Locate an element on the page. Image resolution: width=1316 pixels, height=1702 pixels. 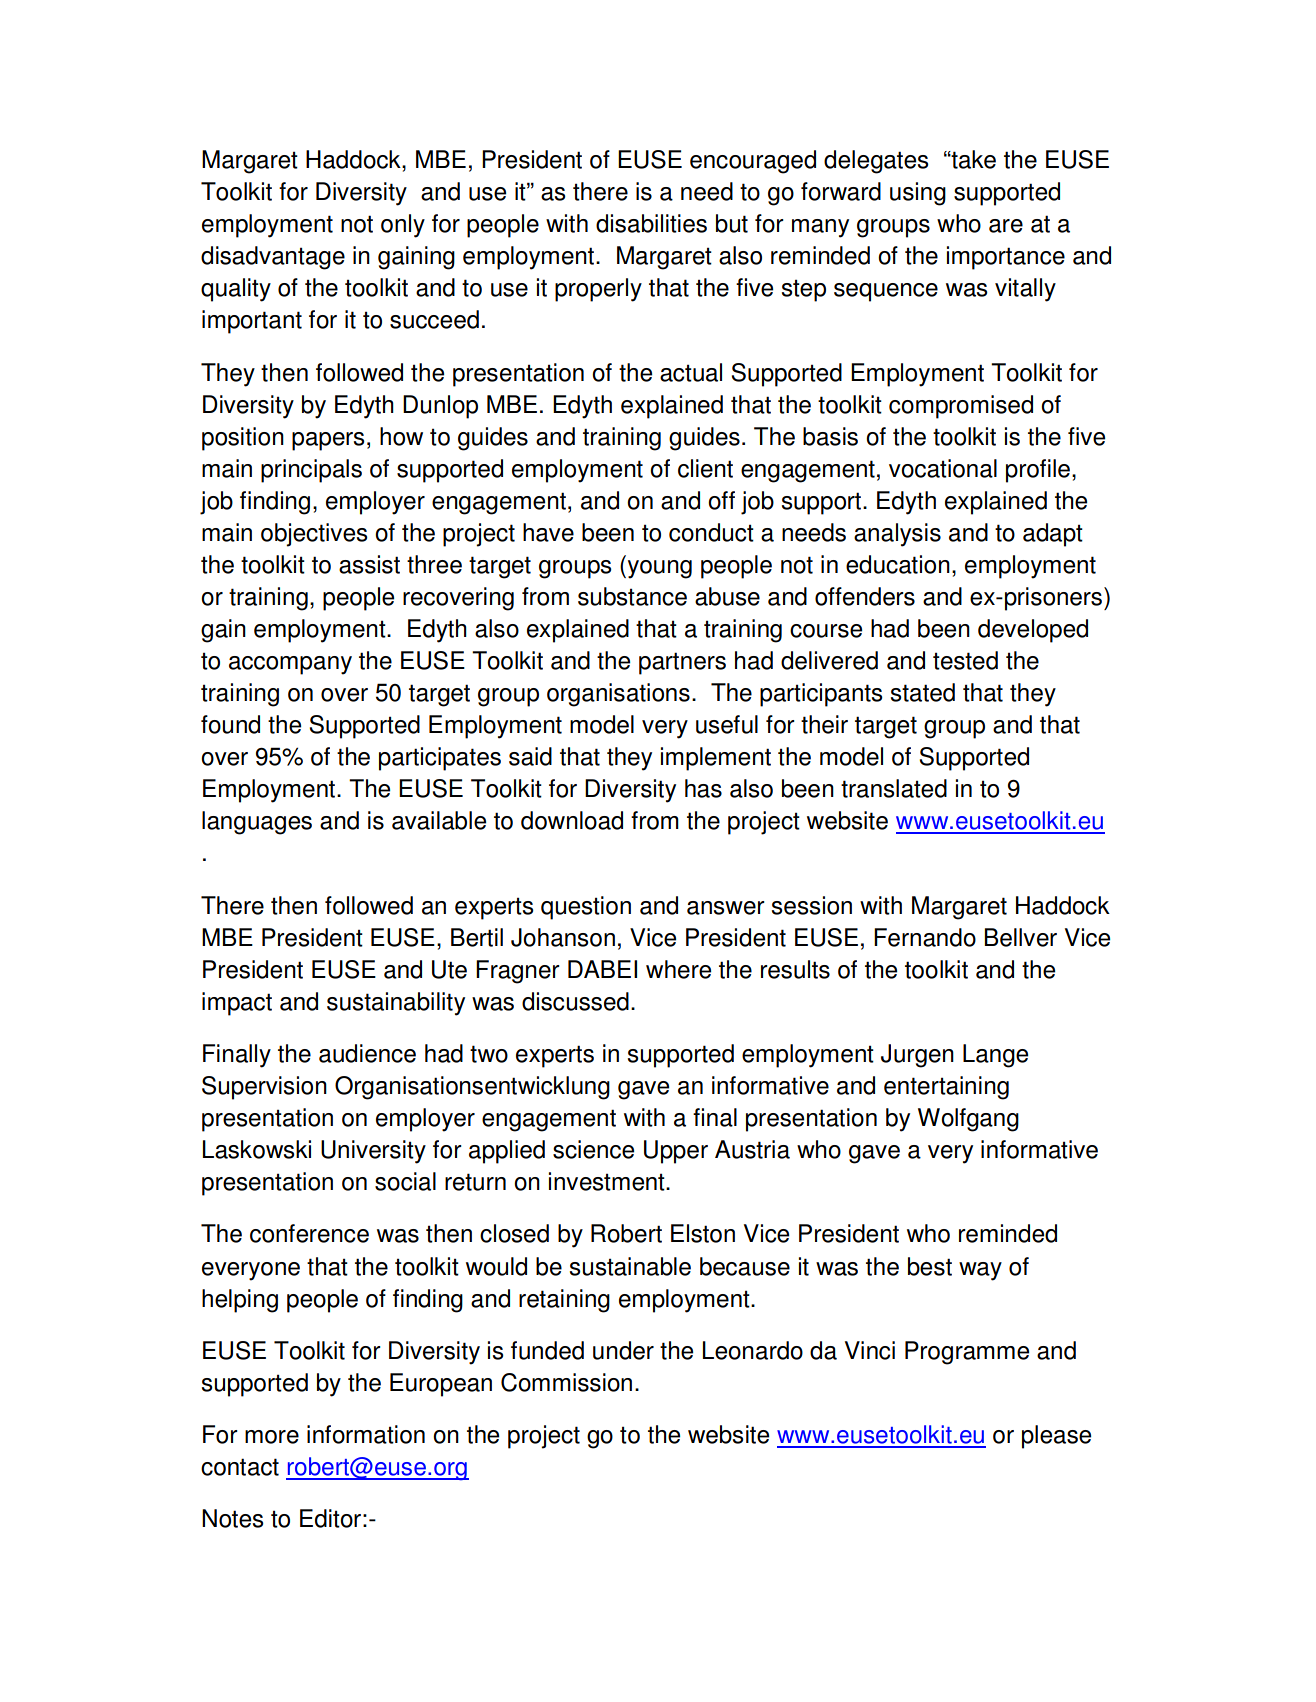
using is located at coordinates (918, 194).
